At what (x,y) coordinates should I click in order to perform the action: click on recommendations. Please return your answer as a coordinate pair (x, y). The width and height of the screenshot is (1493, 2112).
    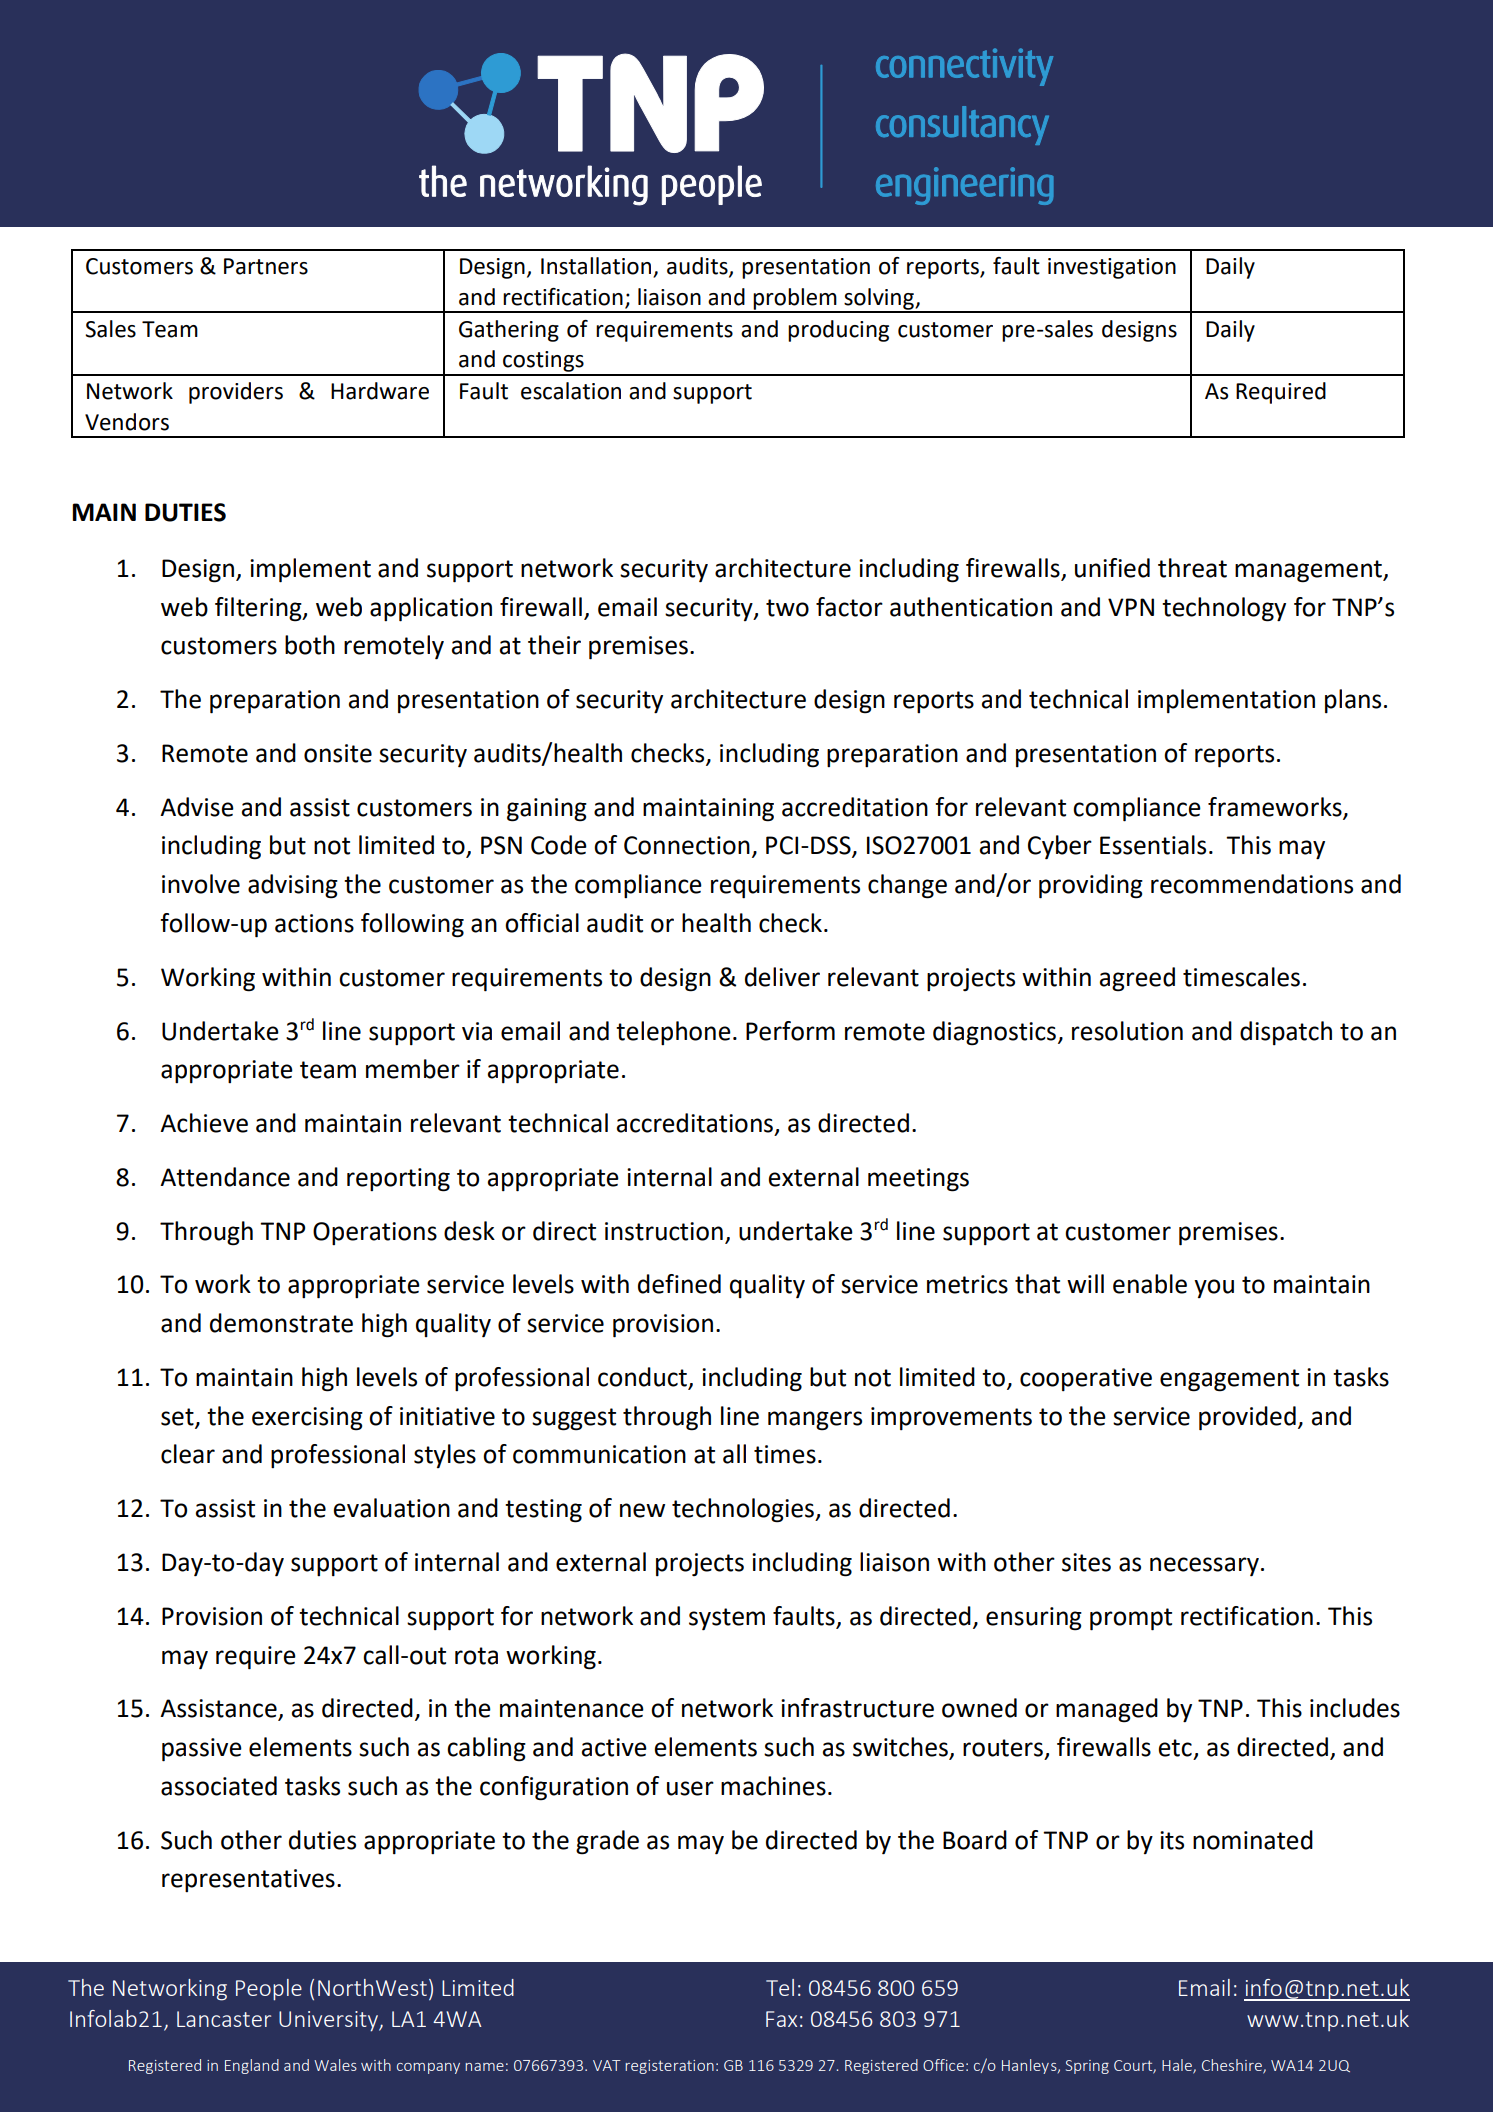
    Looking at the image, I should click on (1252, 884).
